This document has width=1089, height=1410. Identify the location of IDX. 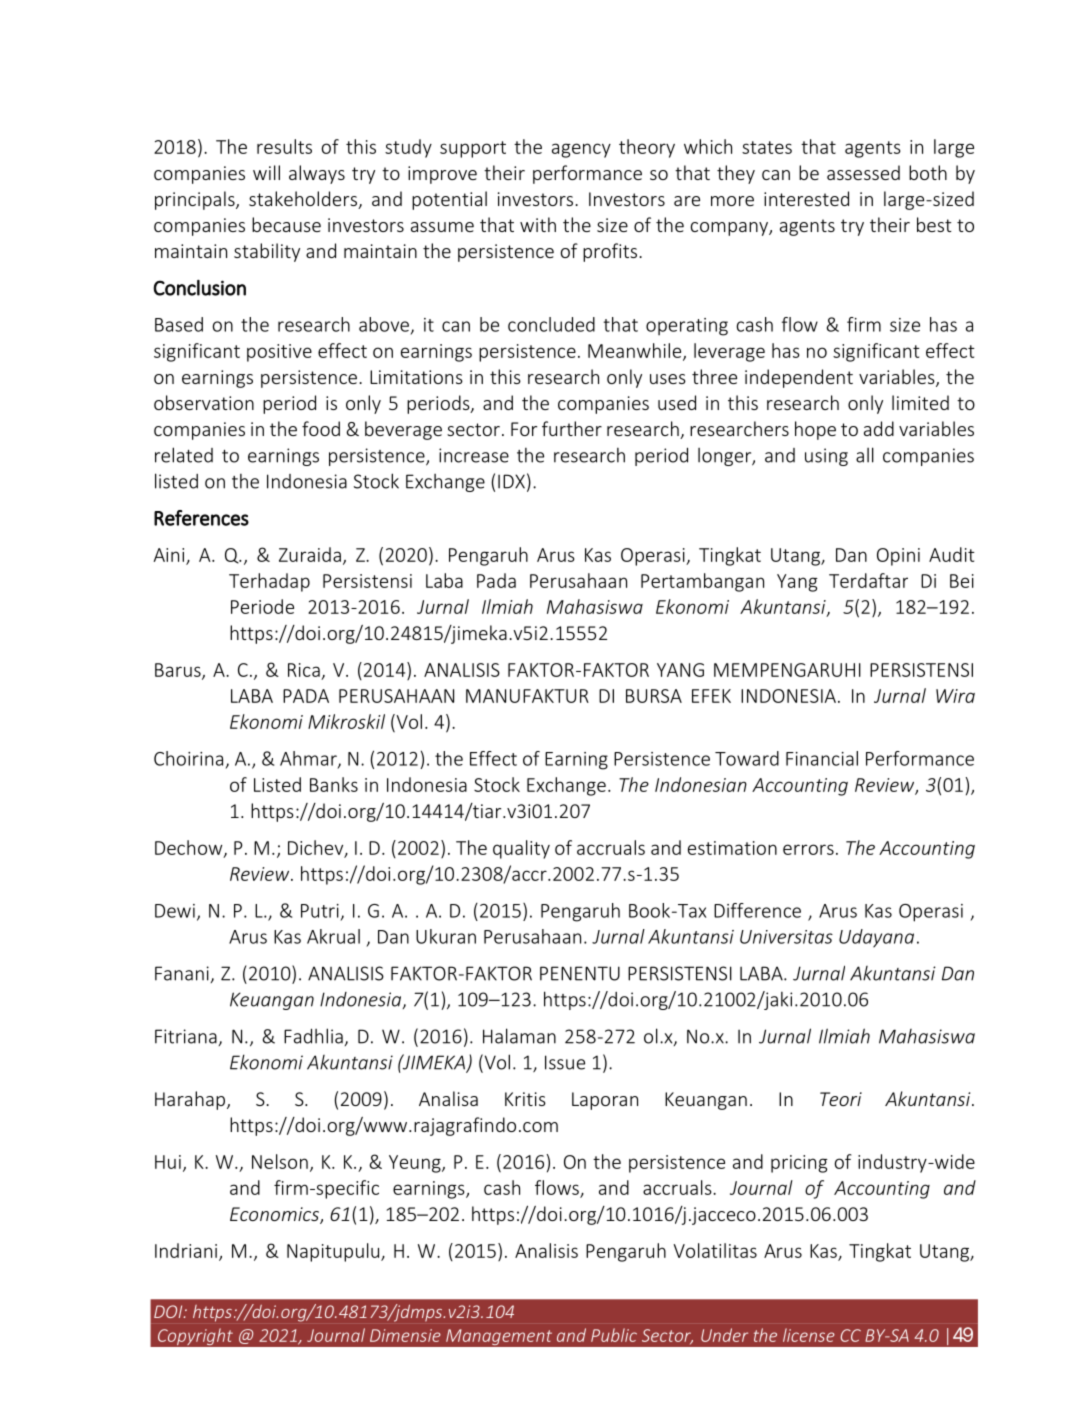
(511, 481).
